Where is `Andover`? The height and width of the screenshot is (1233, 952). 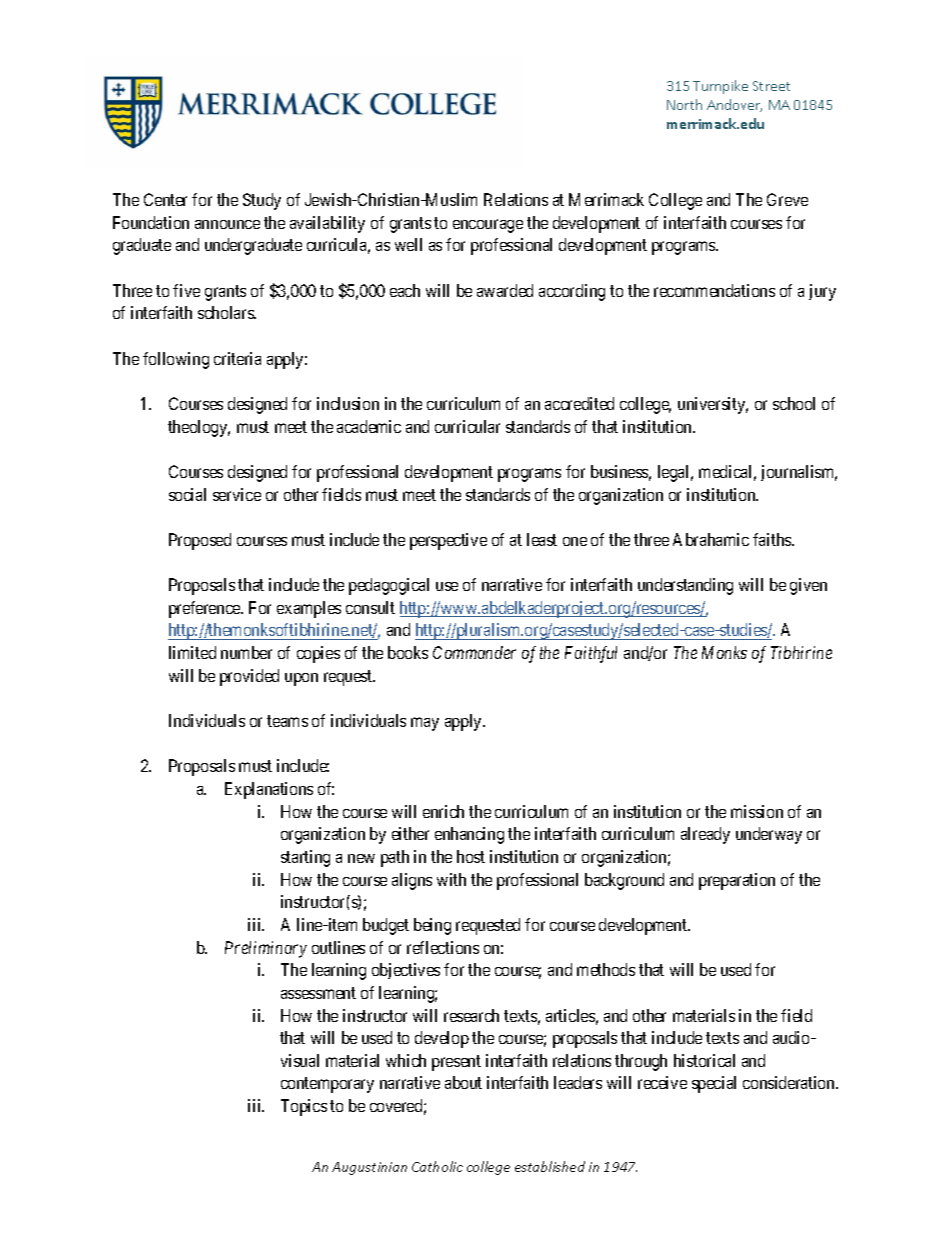
Andover is located at coordinates (734, 105).
